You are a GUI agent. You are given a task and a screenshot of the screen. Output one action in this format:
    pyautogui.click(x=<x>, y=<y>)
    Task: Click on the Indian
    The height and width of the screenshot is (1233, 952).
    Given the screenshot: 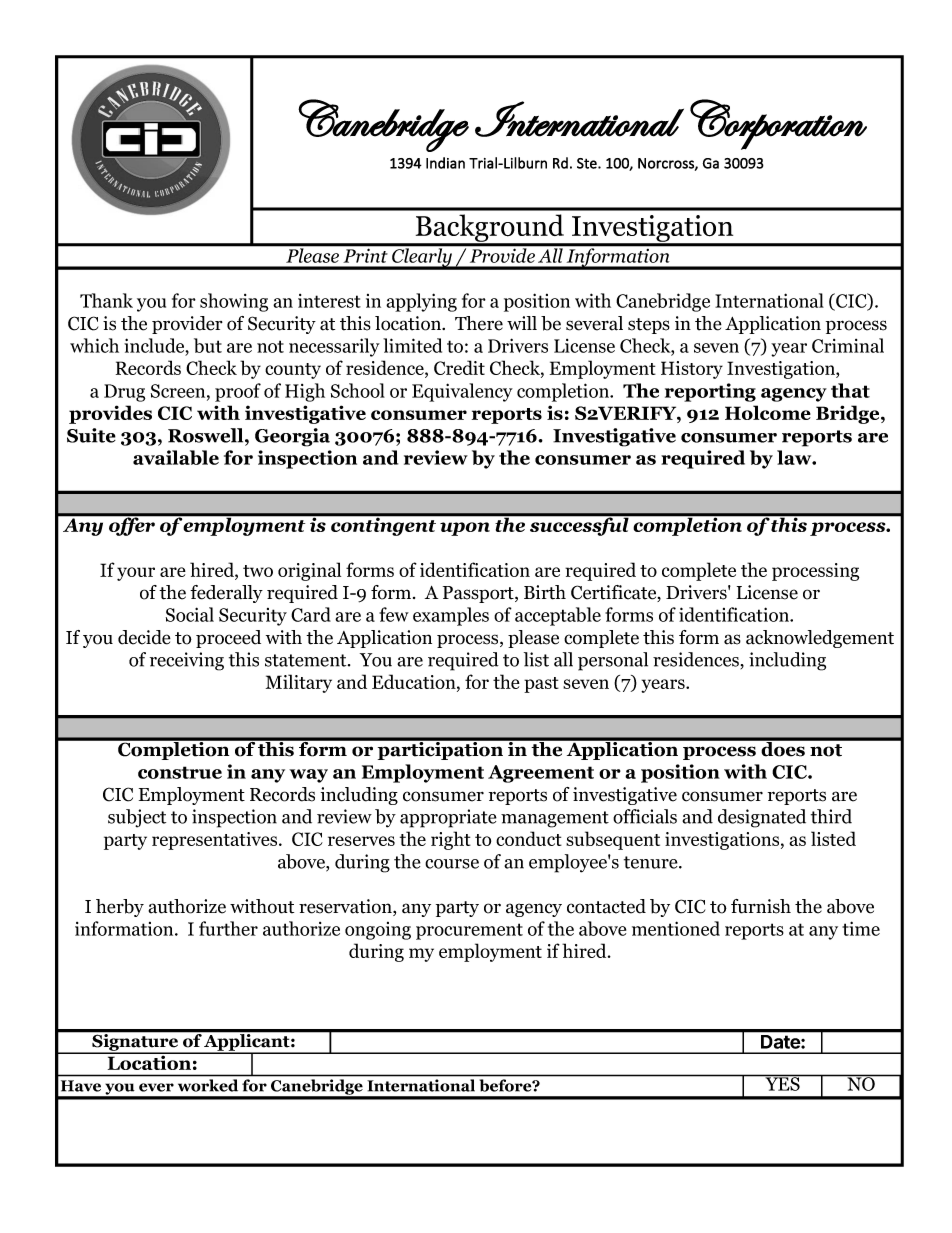 What is the action you would take?
    pyautogui.click(x=445, y=163)
